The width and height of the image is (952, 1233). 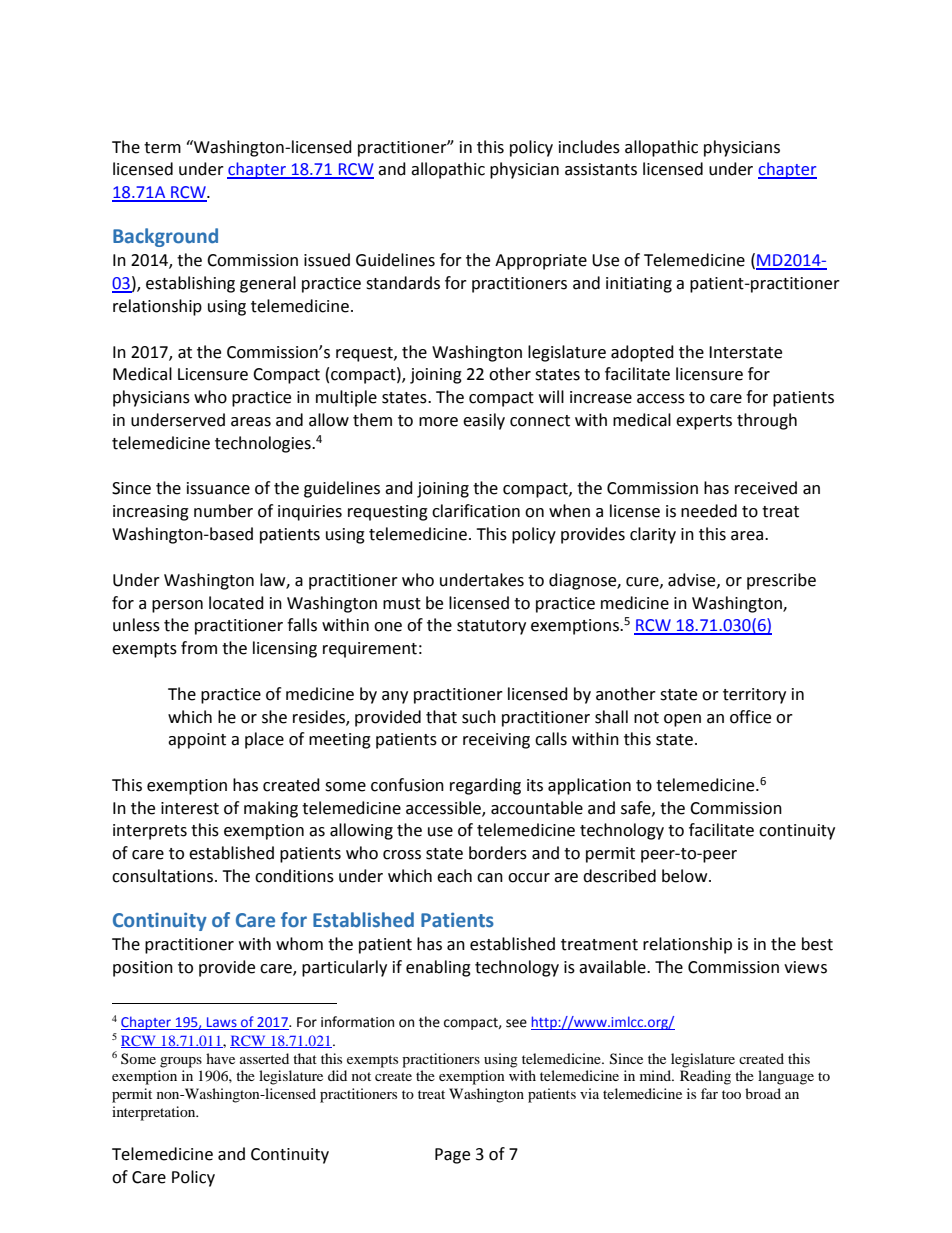 What do you see at coordinates (162, 148) in the image?
I see `term` at bounding box center [162, 148].
